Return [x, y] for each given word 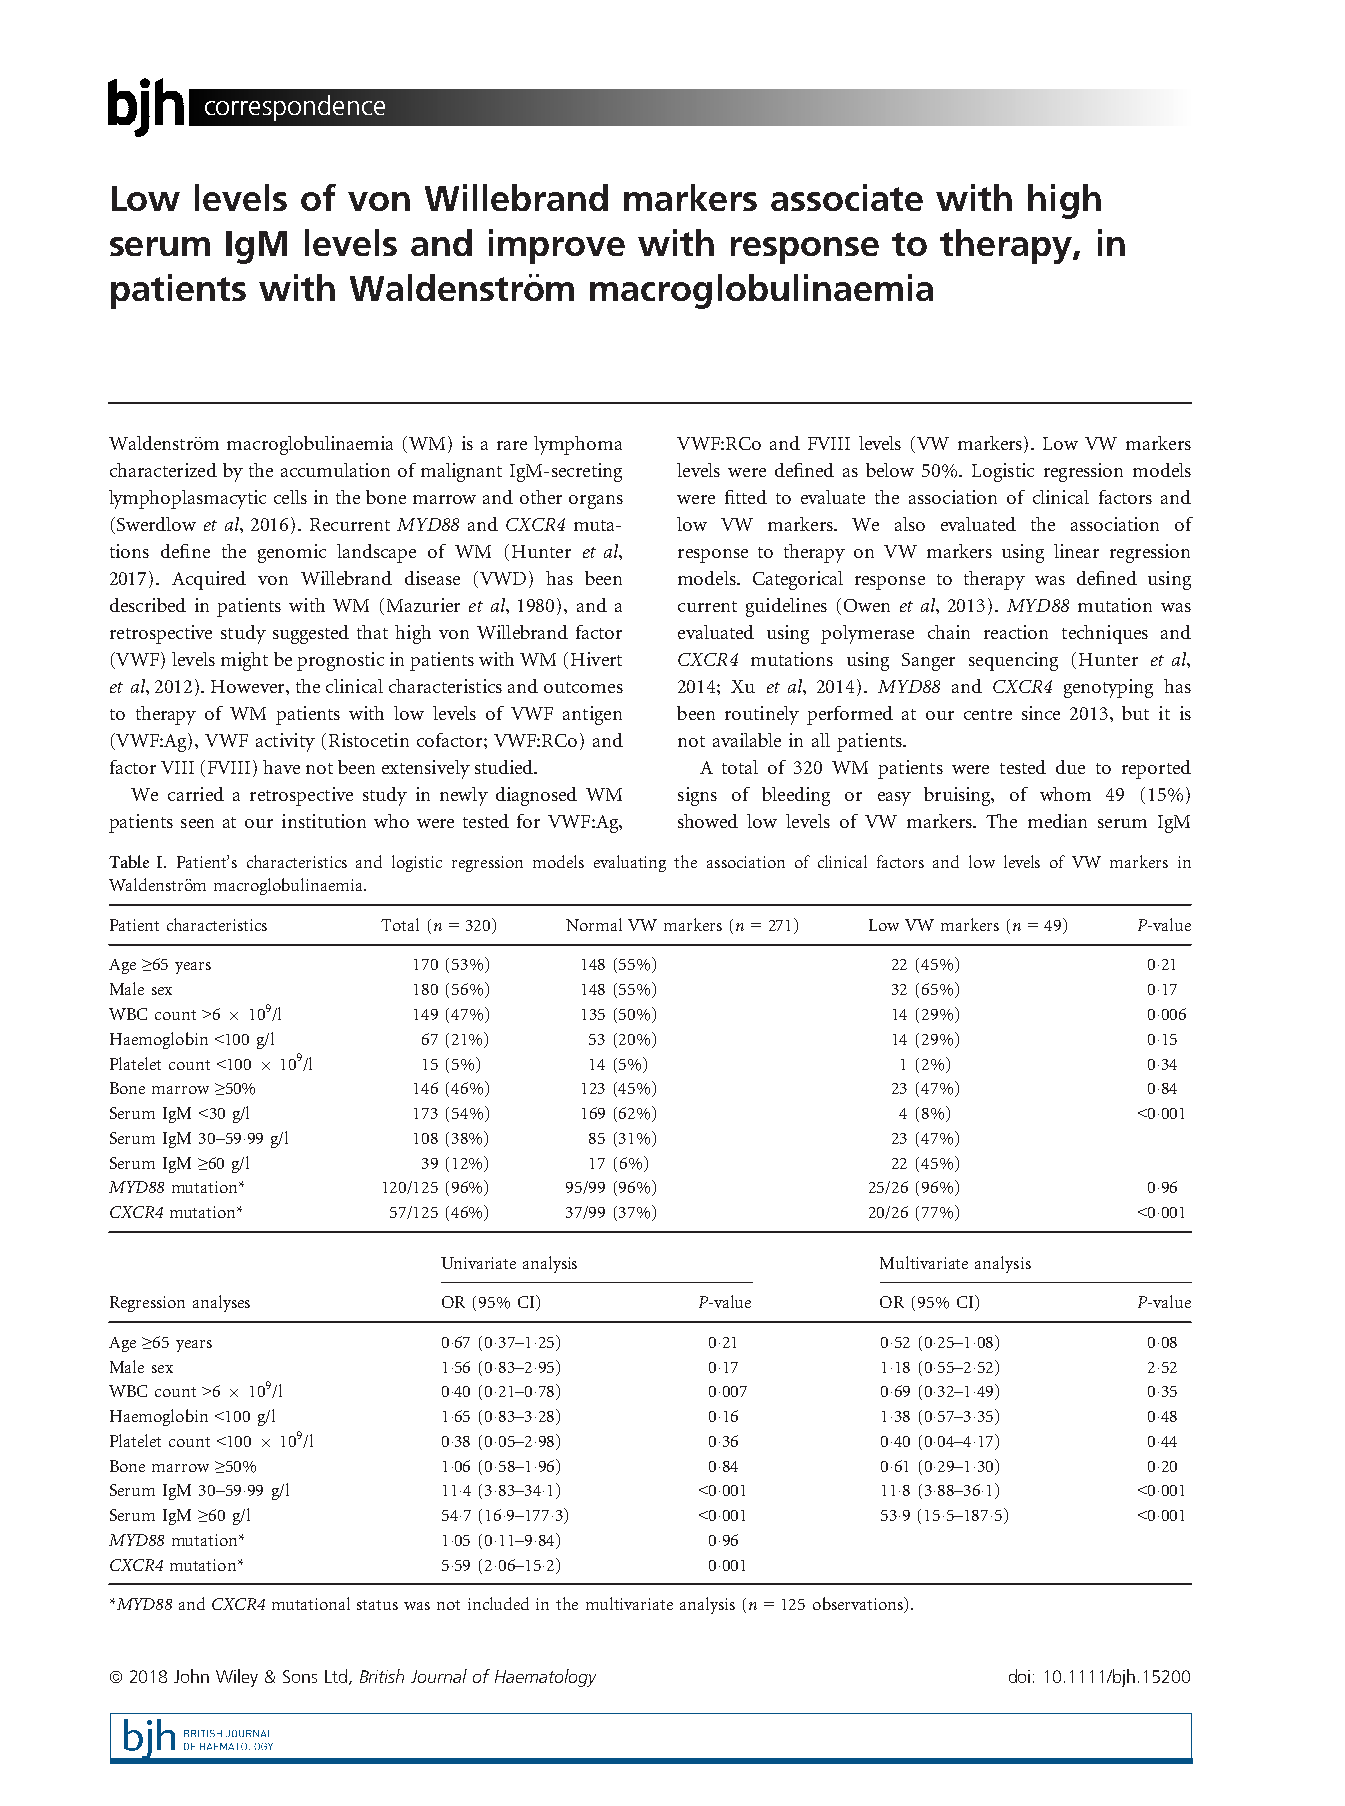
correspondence [295, 108]
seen [197, 823]
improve [557, 246]
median [1057, 821]
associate [847, 197]
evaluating [630, 863]
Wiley [237, 1678]
